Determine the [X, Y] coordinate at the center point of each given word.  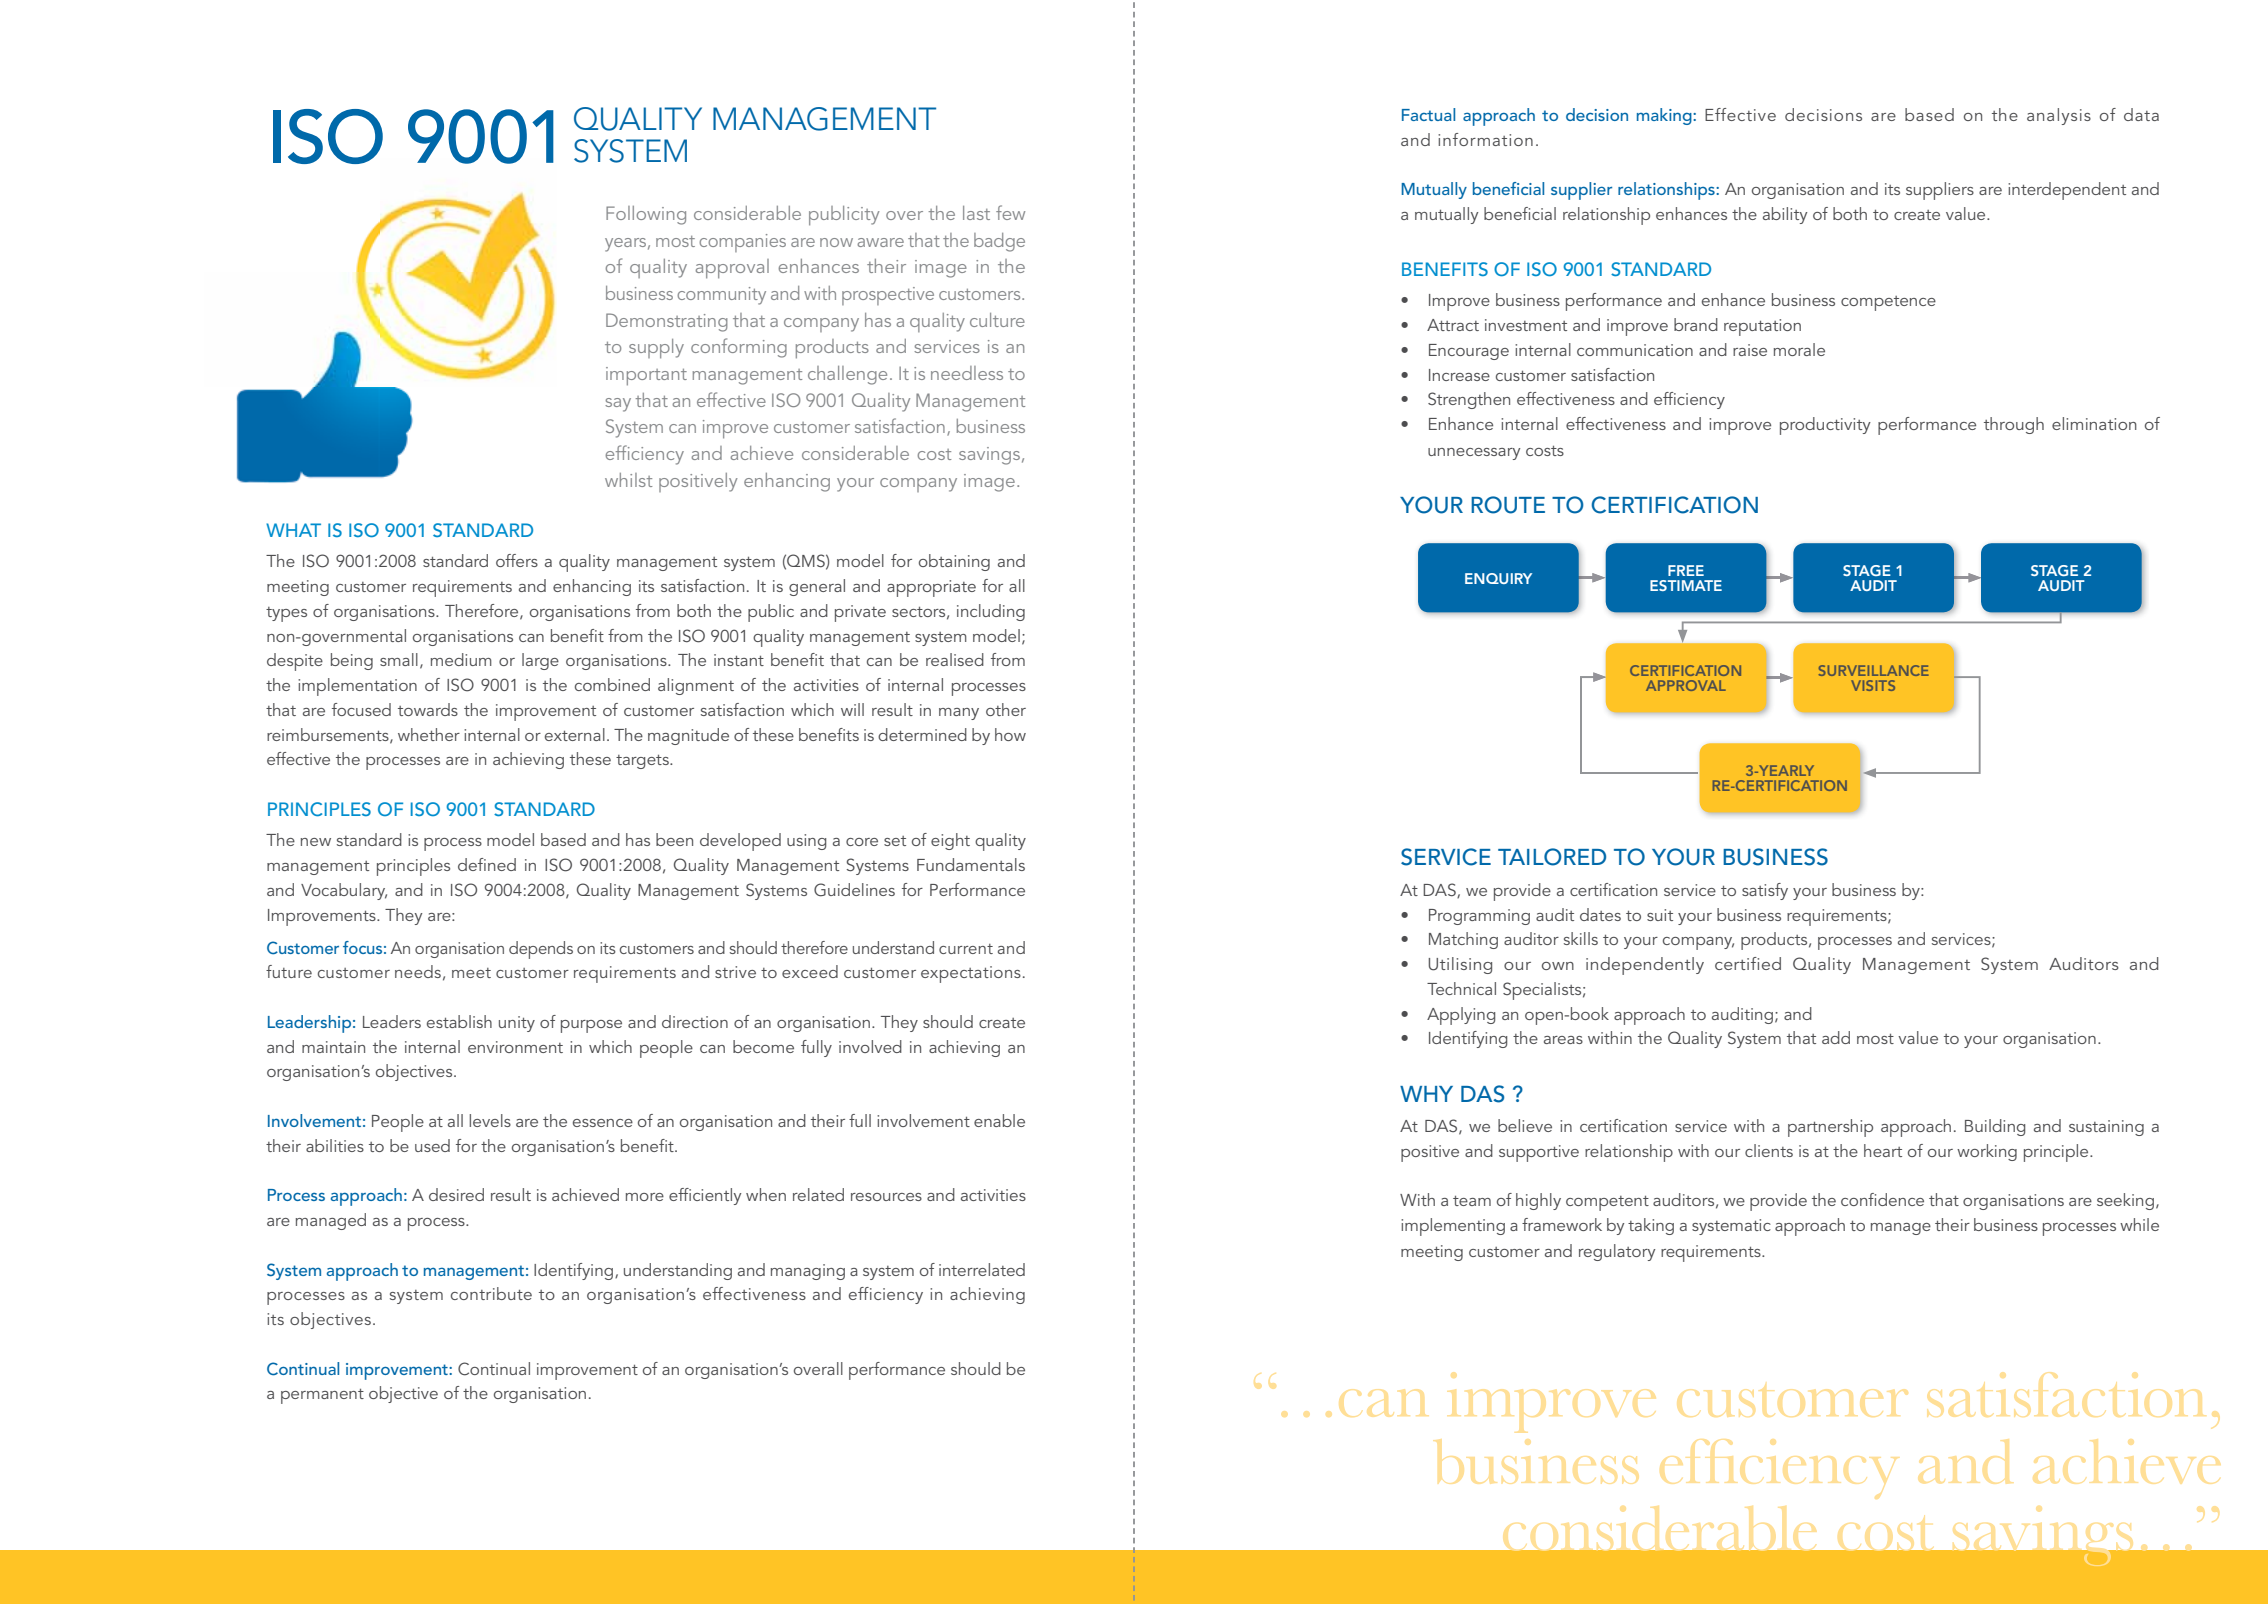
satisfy [1765, 891]
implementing [1453, 1227]
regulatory [1617, 1252]
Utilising [1460, 965]
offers [517, 560]
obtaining [954, 562]
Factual [1428, 114]
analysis [2059, 116]
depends [541, 950]
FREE [1686, 570]
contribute [491, 1293]
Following [646, 215]
